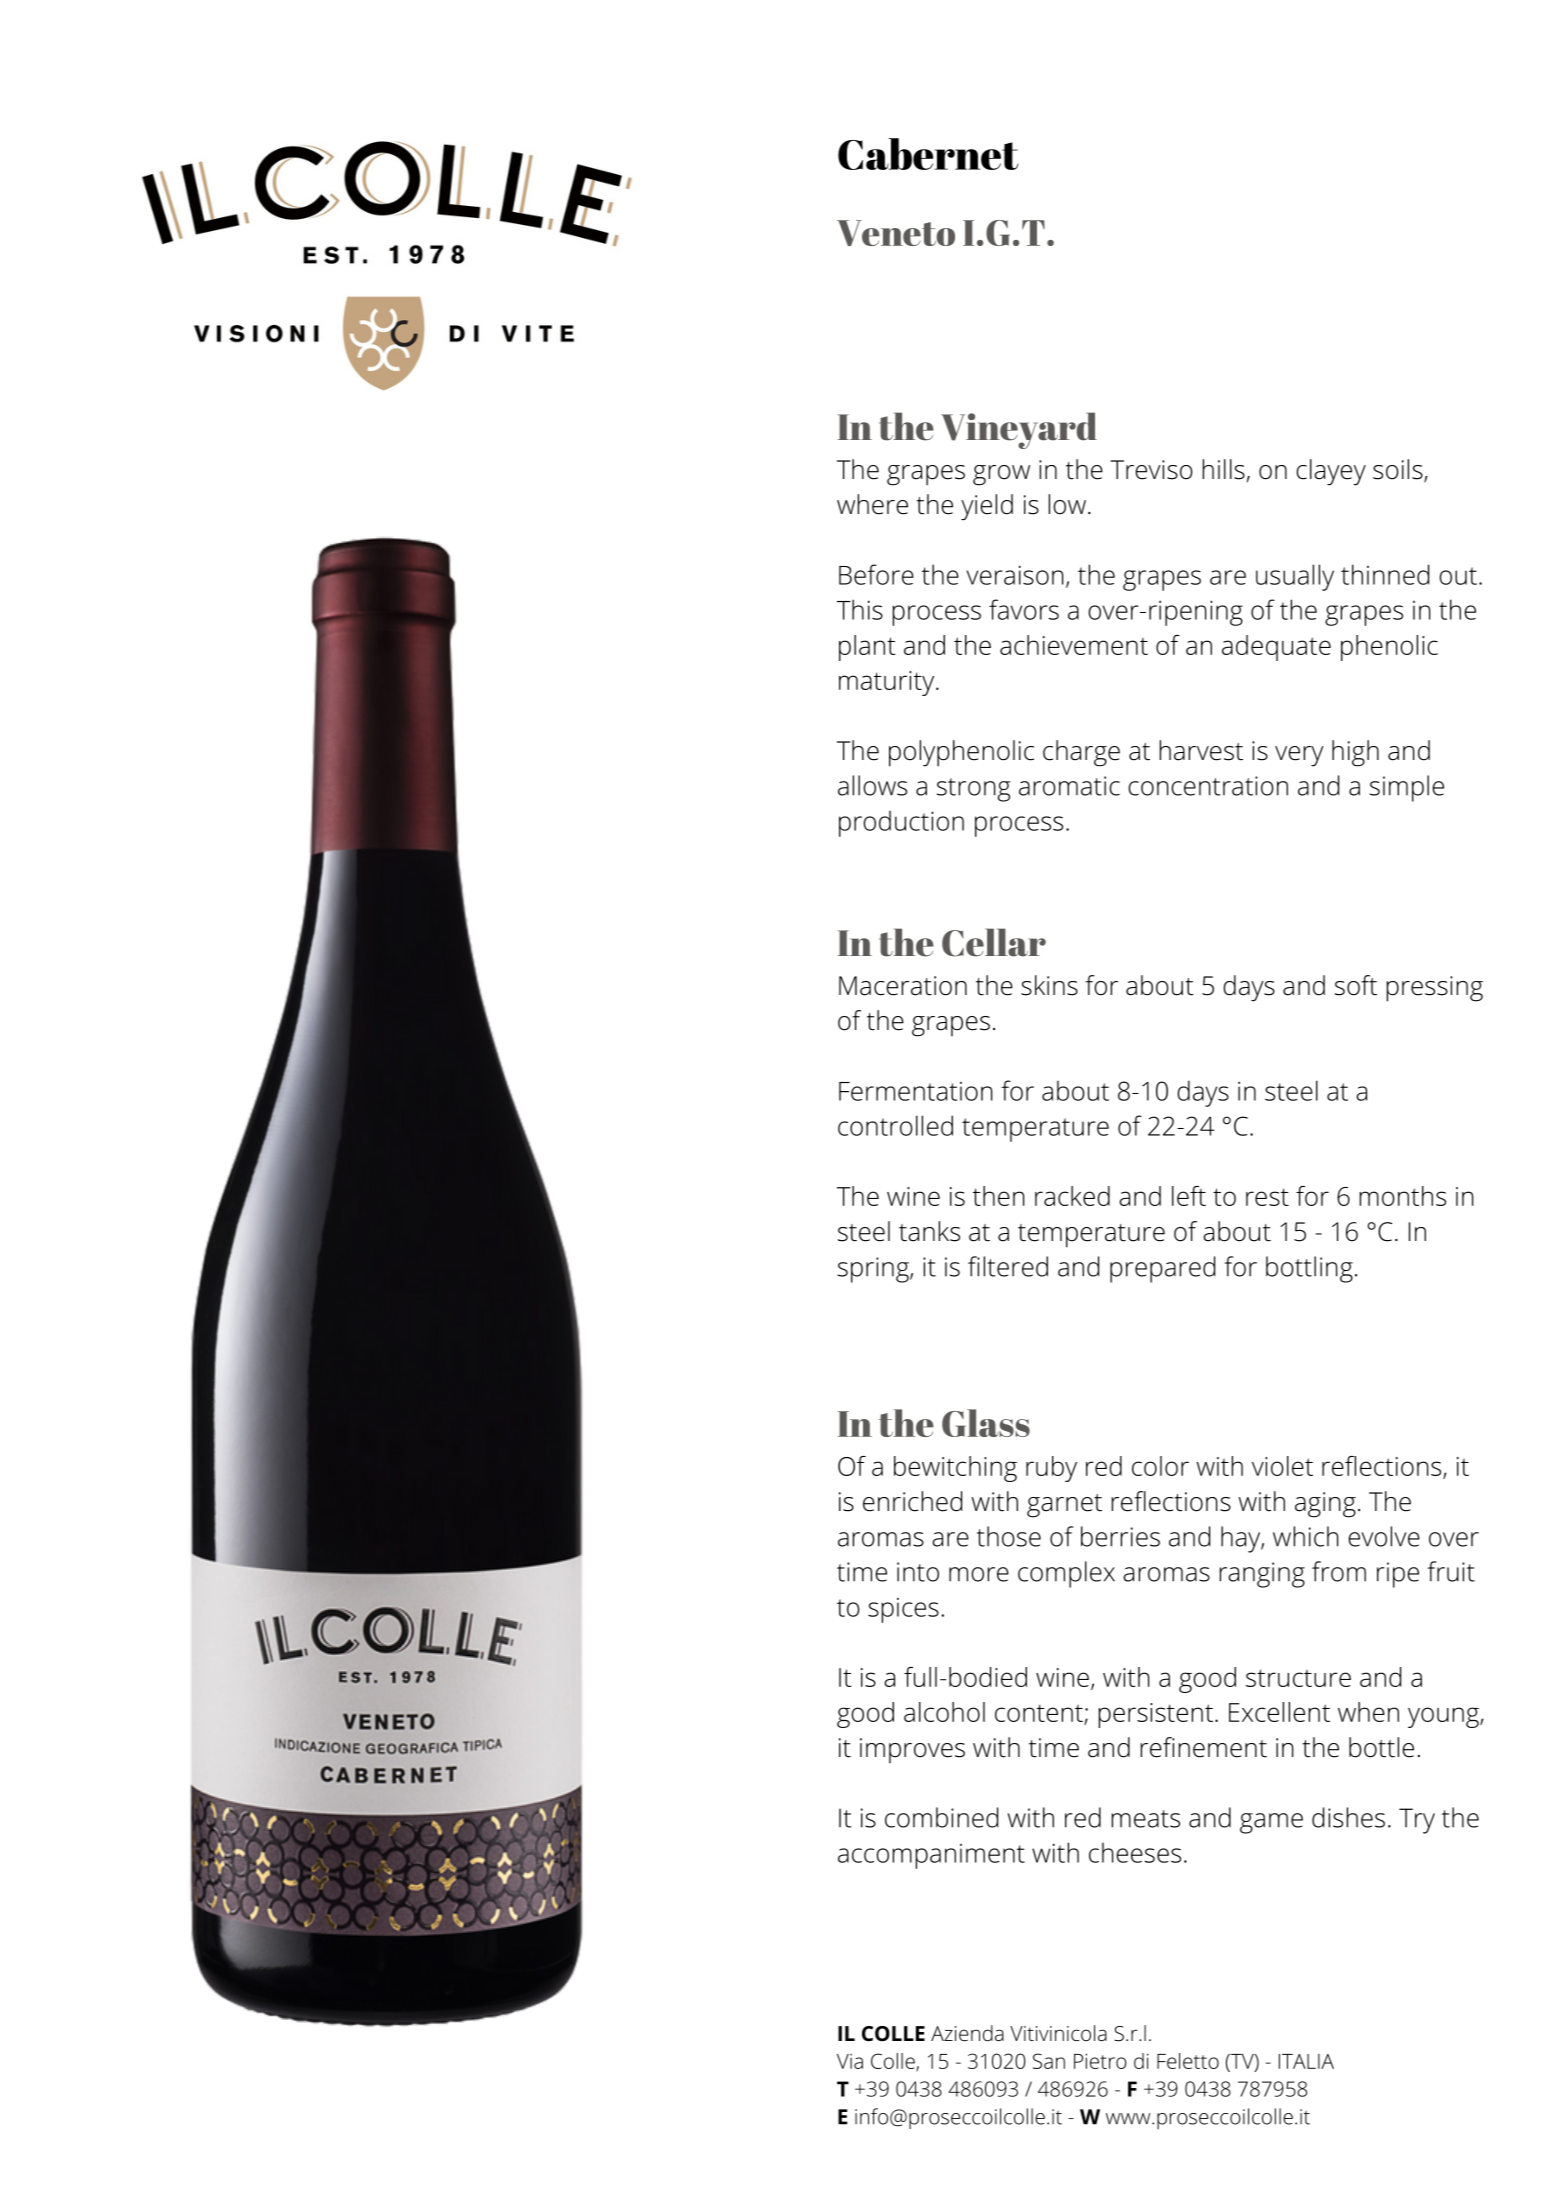 The image size is (1549, 2191). What do you see at coordinates (1189, 1196) in the screenshot?
I see `left` at bounding box center [1189, 1196].
